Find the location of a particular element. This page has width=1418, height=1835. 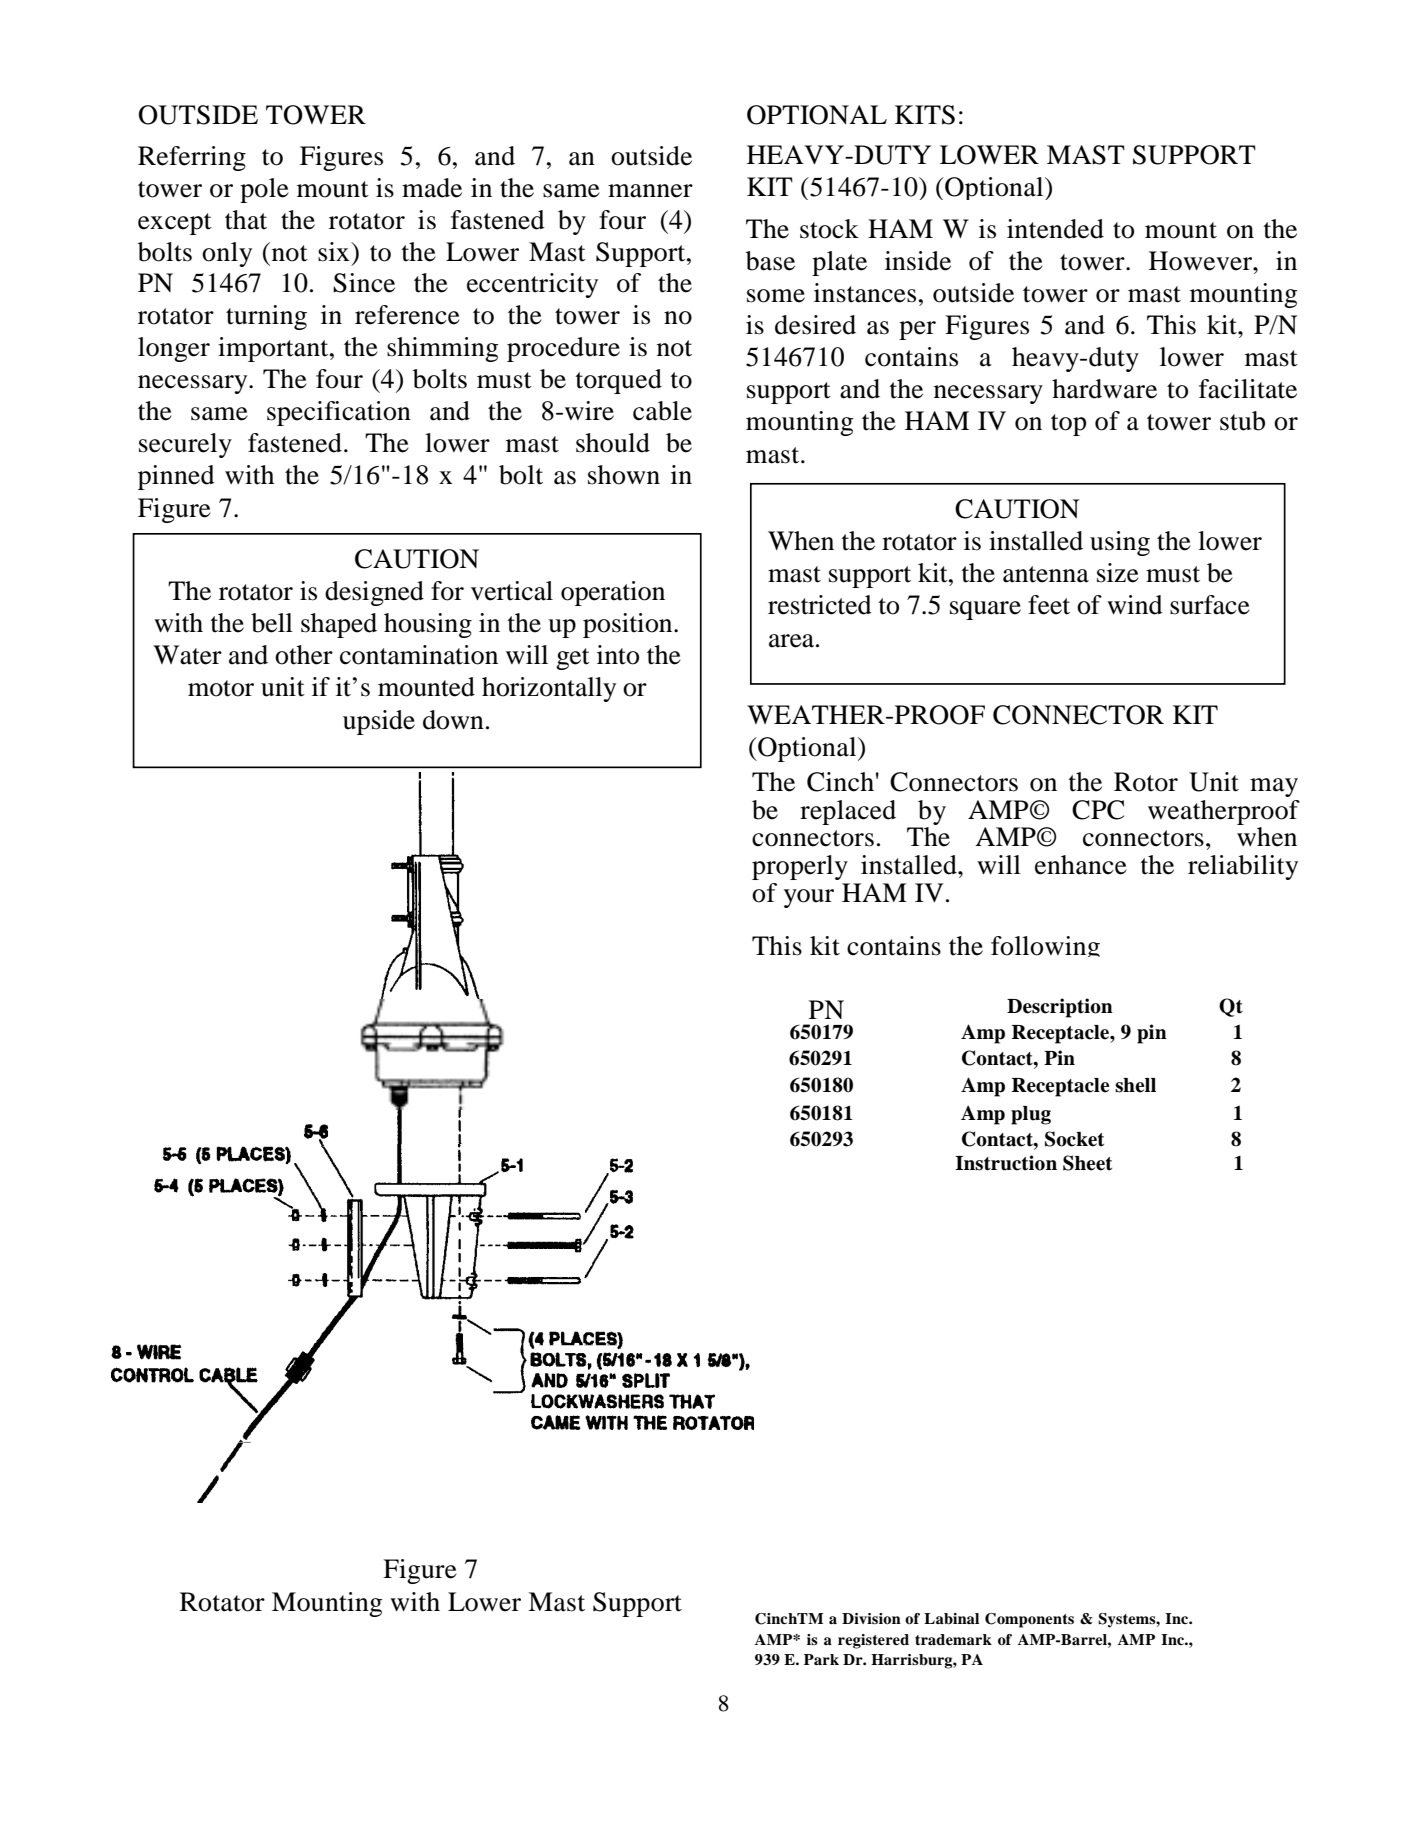

manner is located at coordinates (650, 191).
